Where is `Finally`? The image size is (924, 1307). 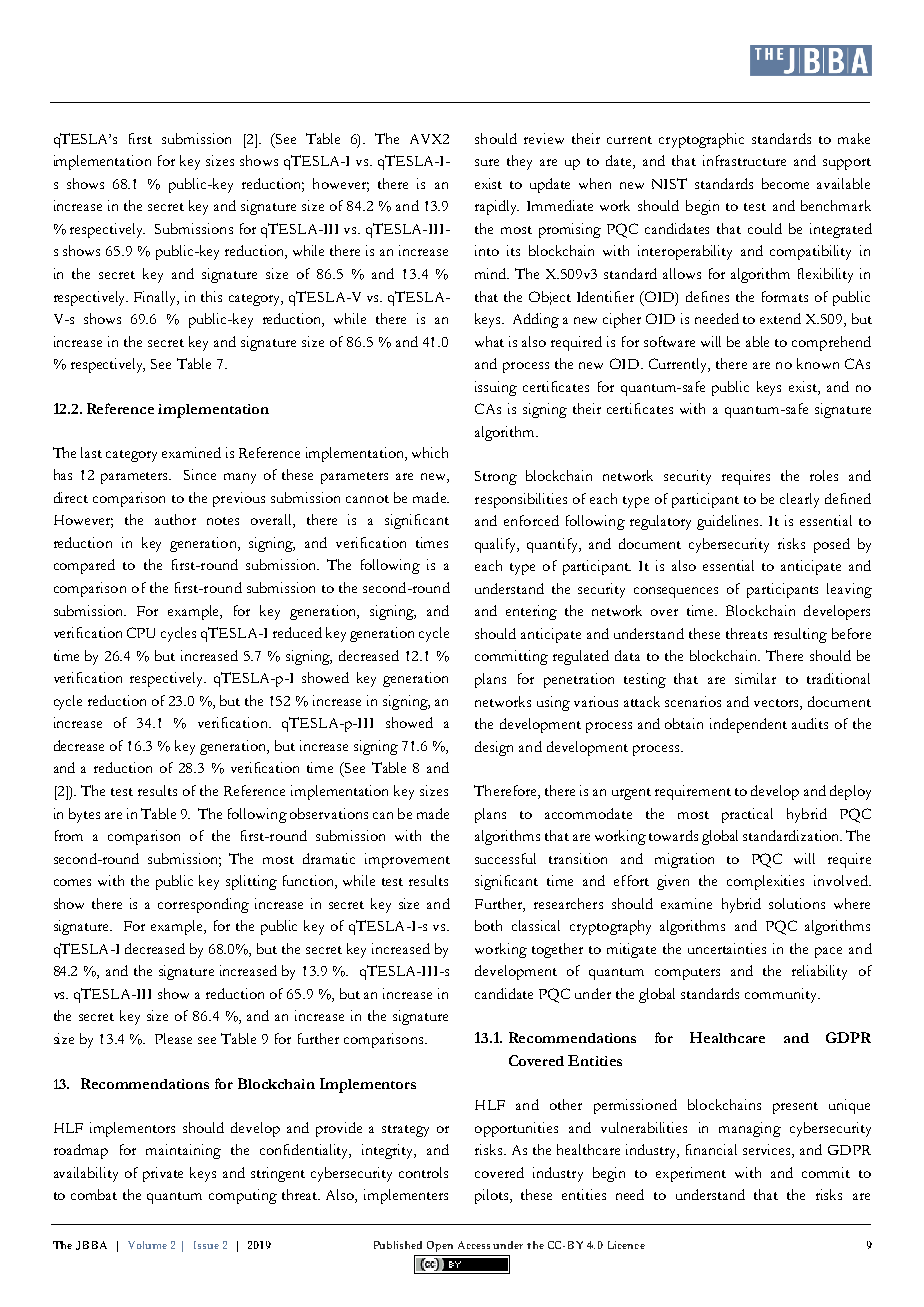
Finally is located at coordinates (156, 298).
